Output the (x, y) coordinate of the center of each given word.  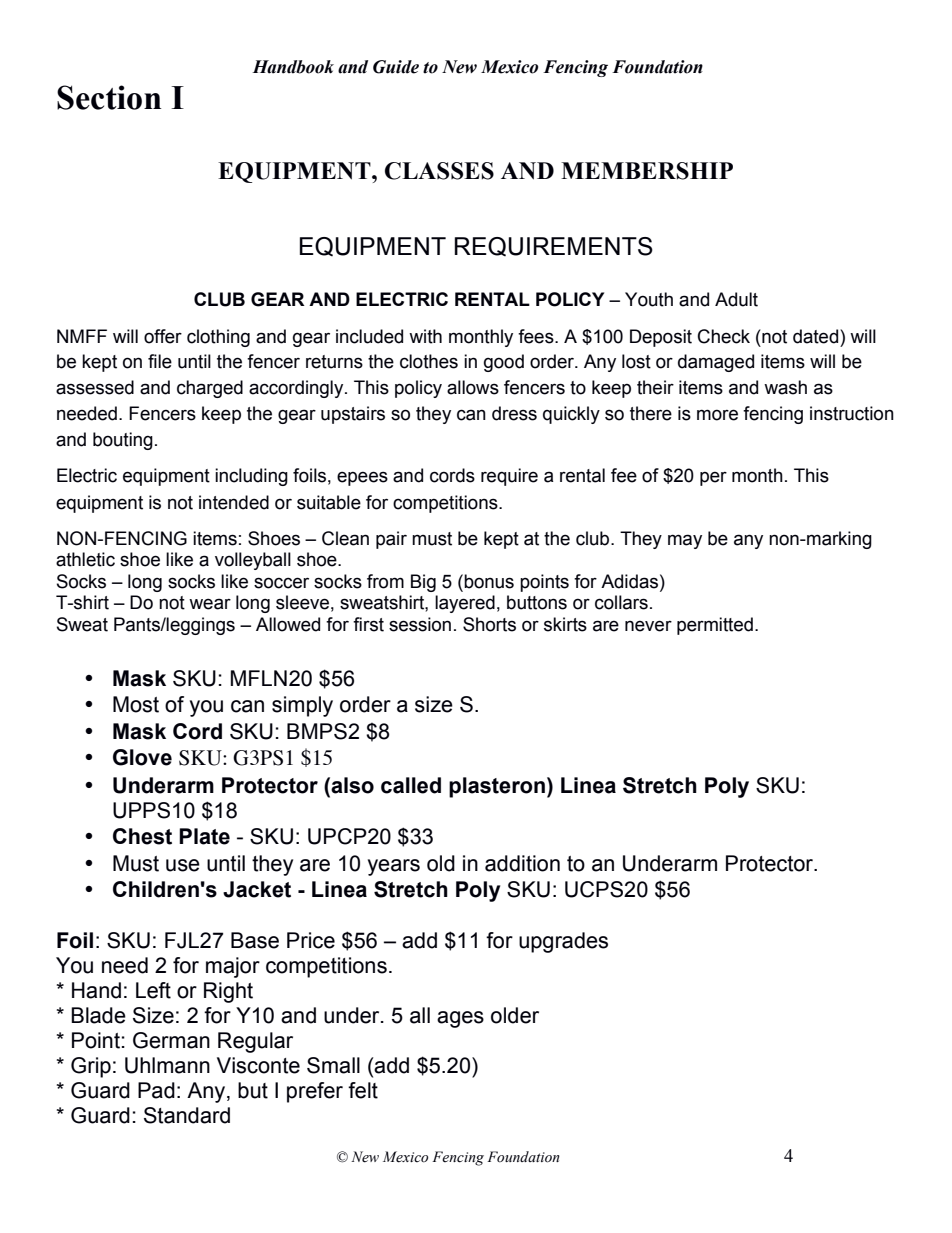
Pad (156, 1090)
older (515, 1015)
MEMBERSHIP (647, 171)
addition (522, 863)
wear (210, 604)
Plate (204, 836)
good (504, 363)
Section (109, 97)
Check (724, 336)
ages (460, 1019)
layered (465, 604)
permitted (715, 626)
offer (163, 336)
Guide (396, 67)
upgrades (563, 942)
